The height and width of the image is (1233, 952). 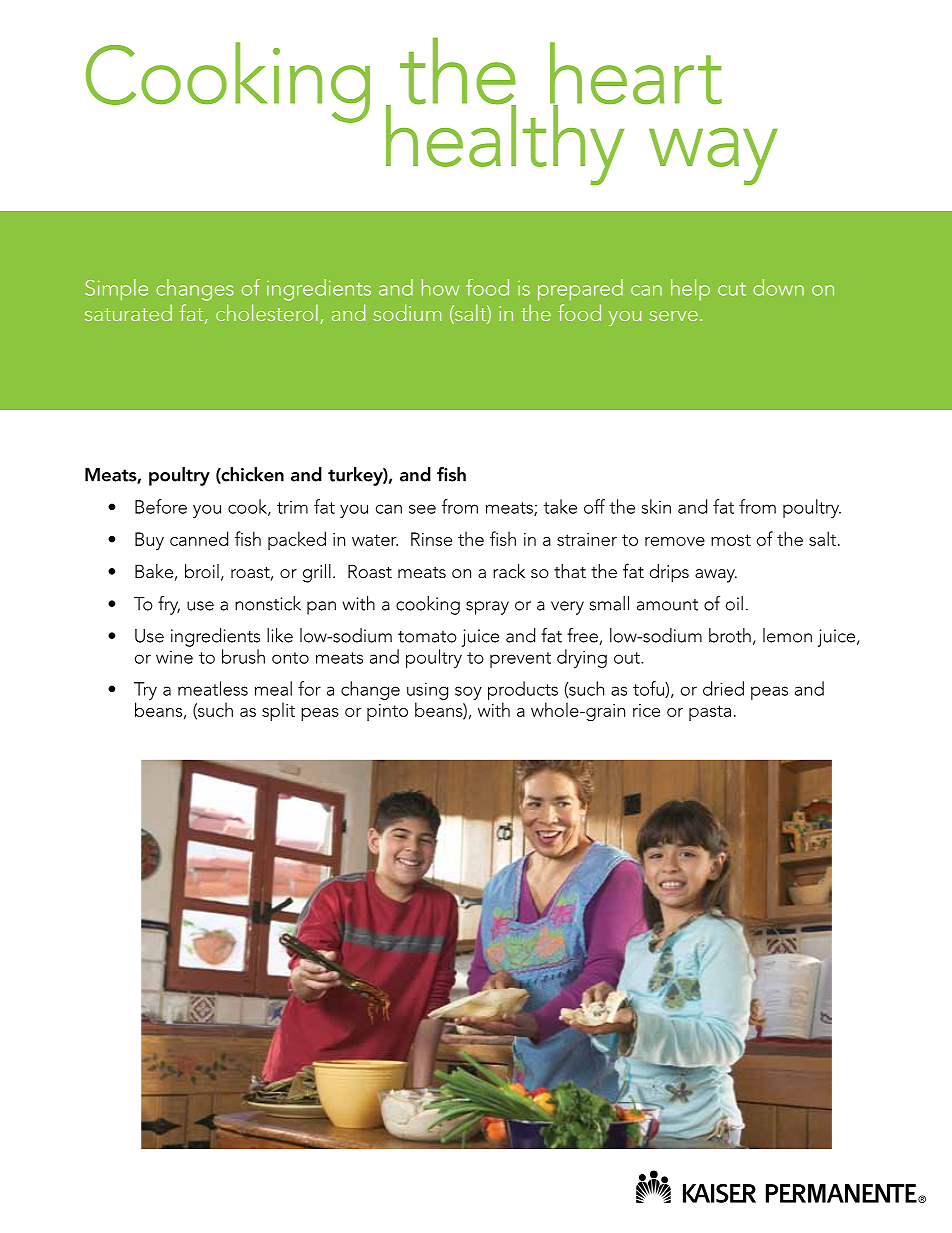 What do you see at coordinates (468, 693) in the image?
I see `soy` at bounding box center [468, 693].
